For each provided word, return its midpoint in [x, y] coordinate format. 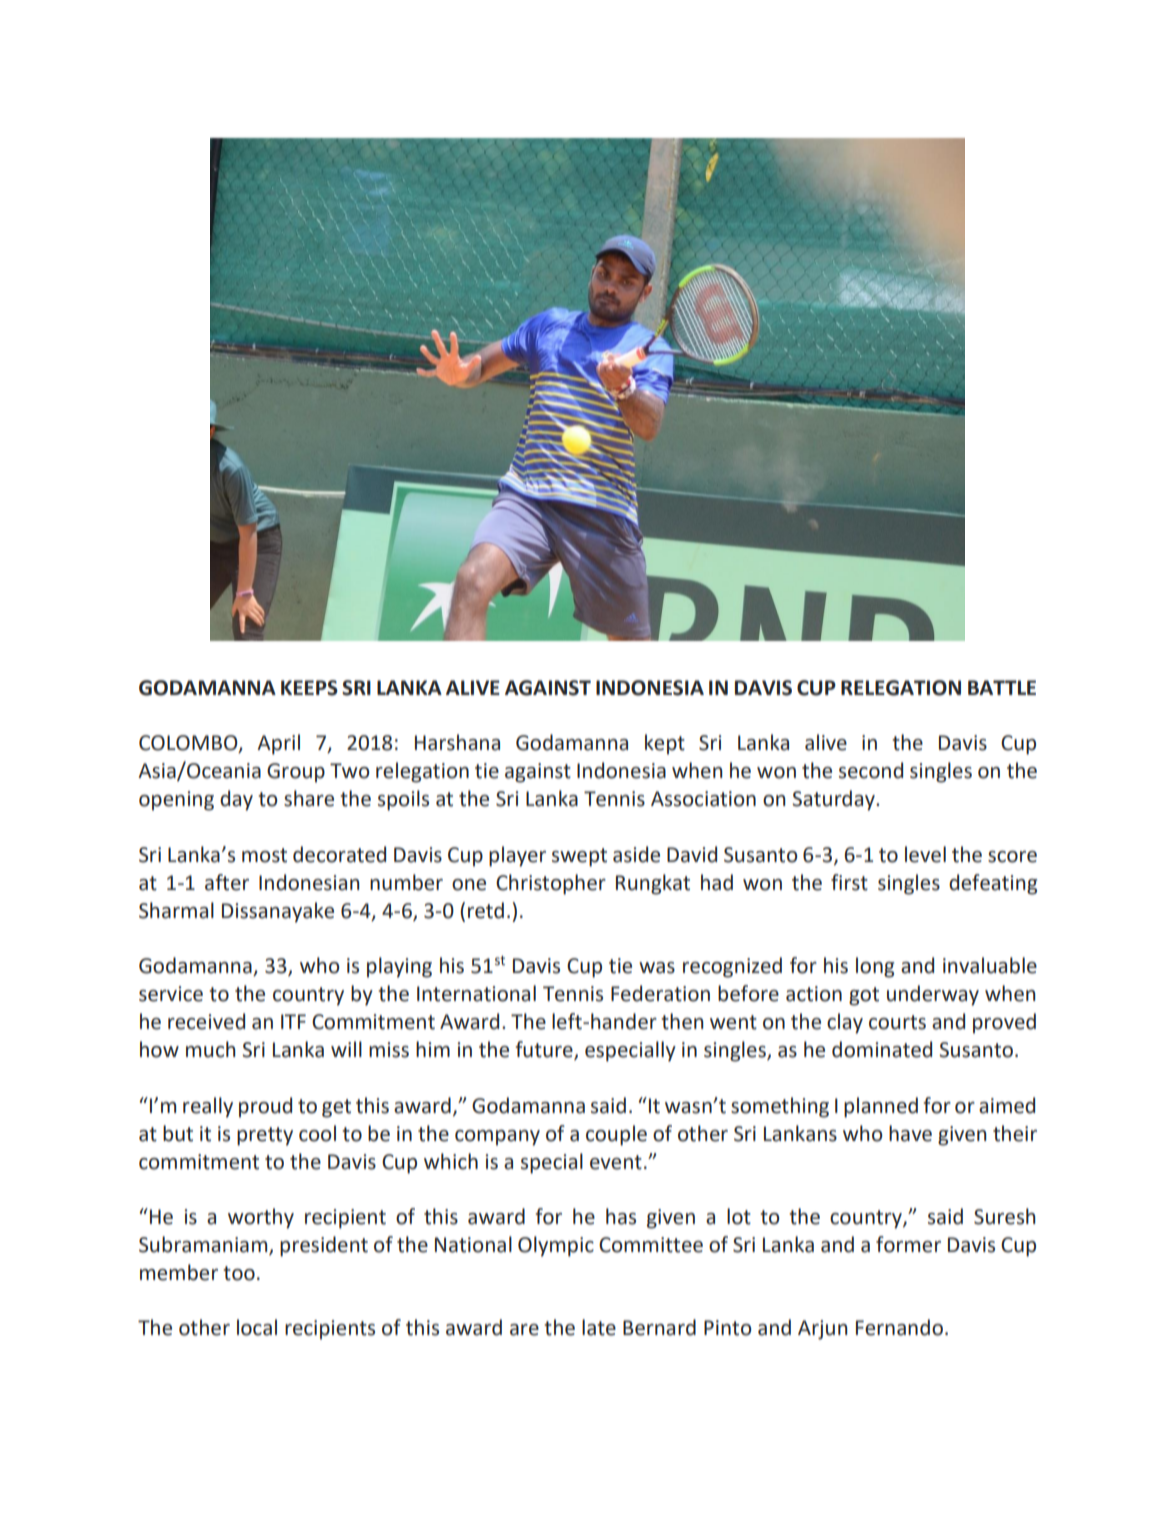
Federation [660, 993]
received [206, 1021]
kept [665, 744]
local [257, 1327]
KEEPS [309, 688]
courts [897, 1022]
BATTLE [1002, 687]
